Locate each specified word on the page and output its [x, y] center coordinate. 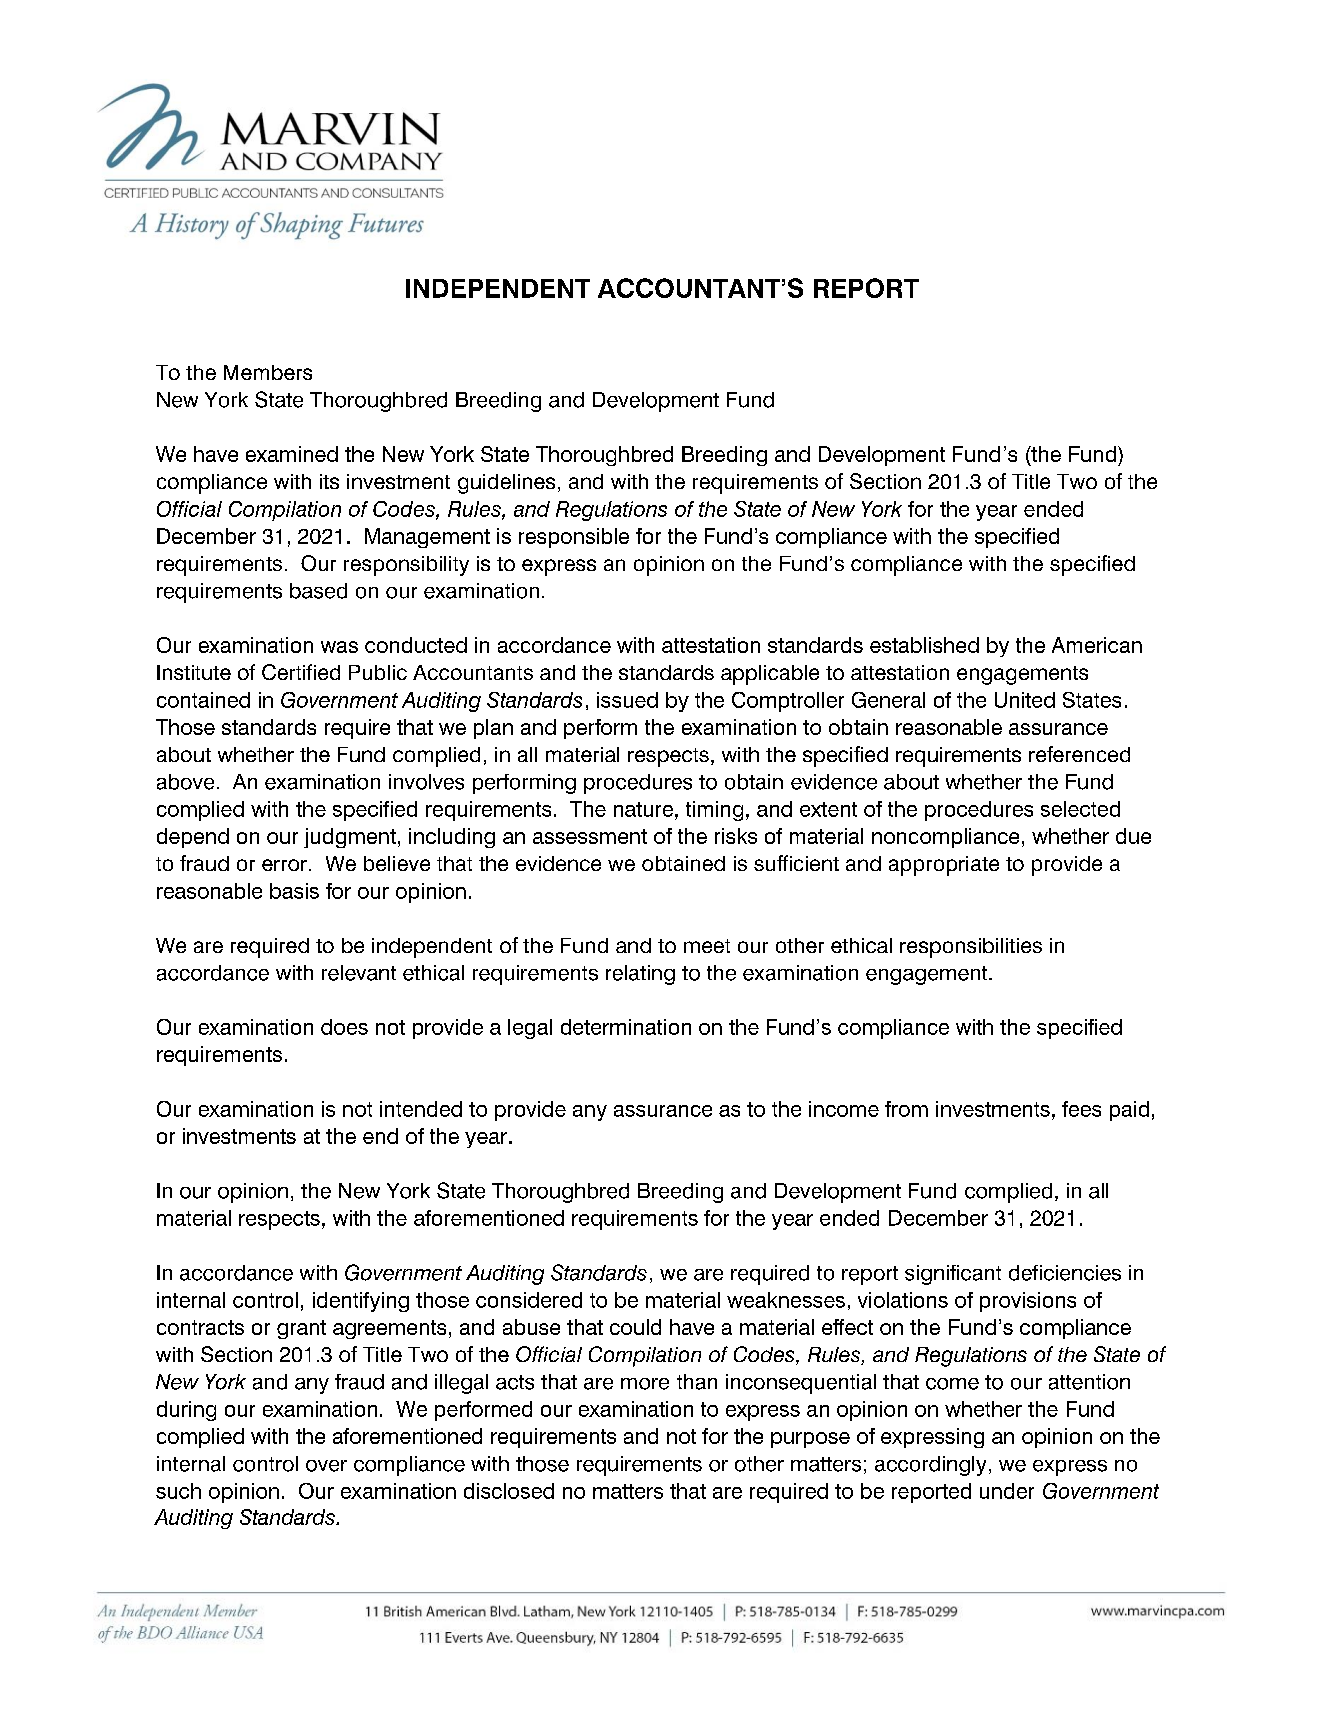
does [344, 1027]
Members [268, 372]
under [1007, 1491]
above [185, 782]
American [1097, 645]
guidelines [506, 484]
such [178, 1491]
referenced [1079, 754]
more [645, 1384]
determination [626, 1027]
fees [1081, 1109]
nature [643, 809]
